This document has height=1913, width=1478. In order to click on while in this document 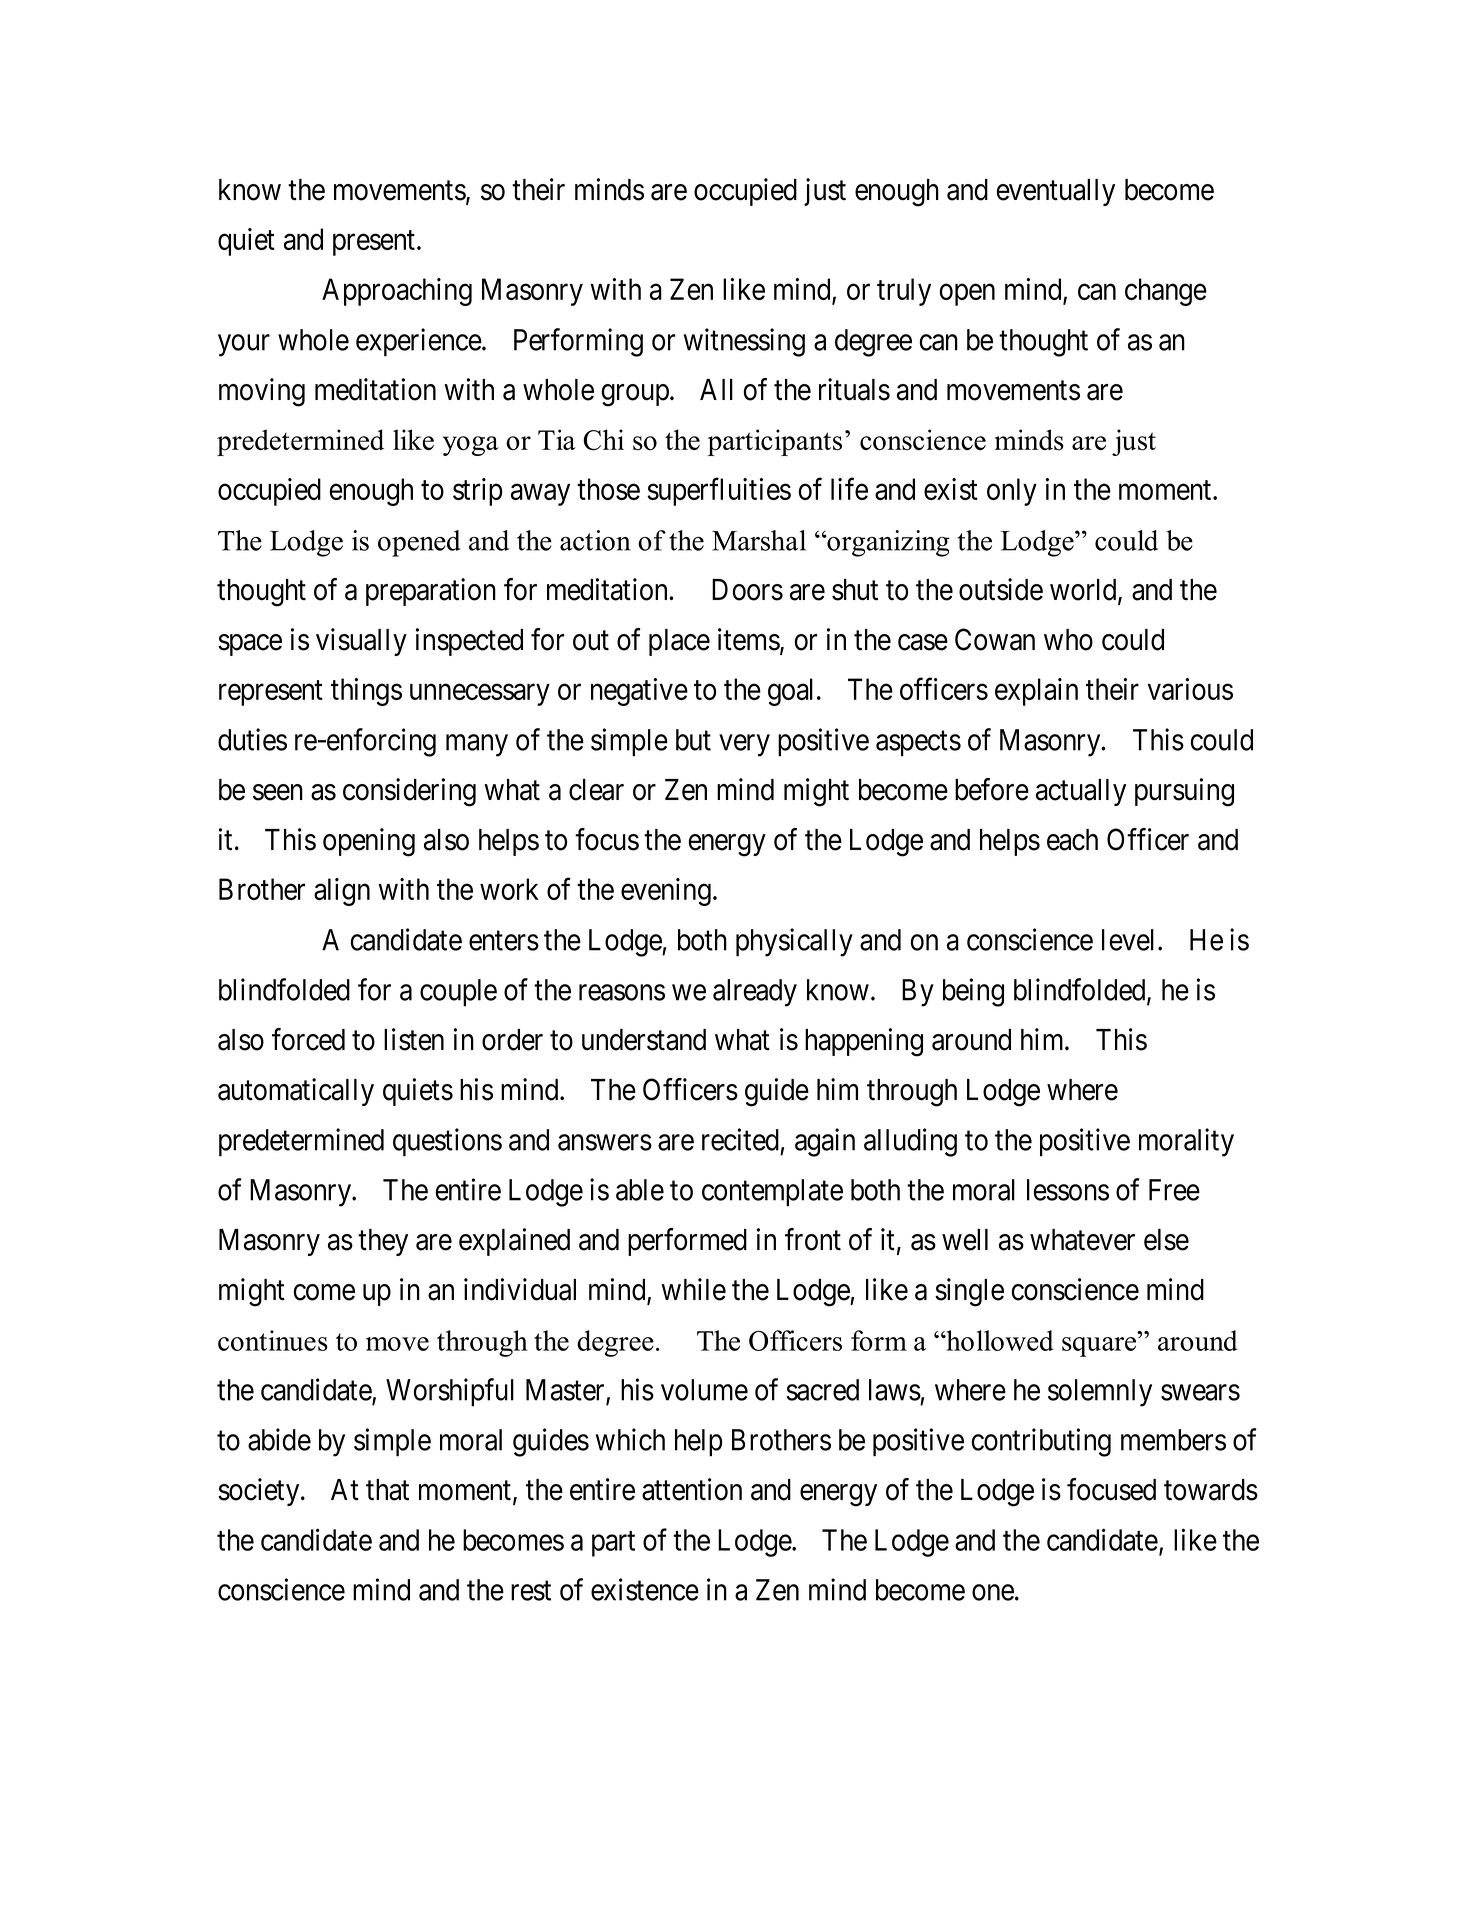, I will do `click(693, 1289)`.
